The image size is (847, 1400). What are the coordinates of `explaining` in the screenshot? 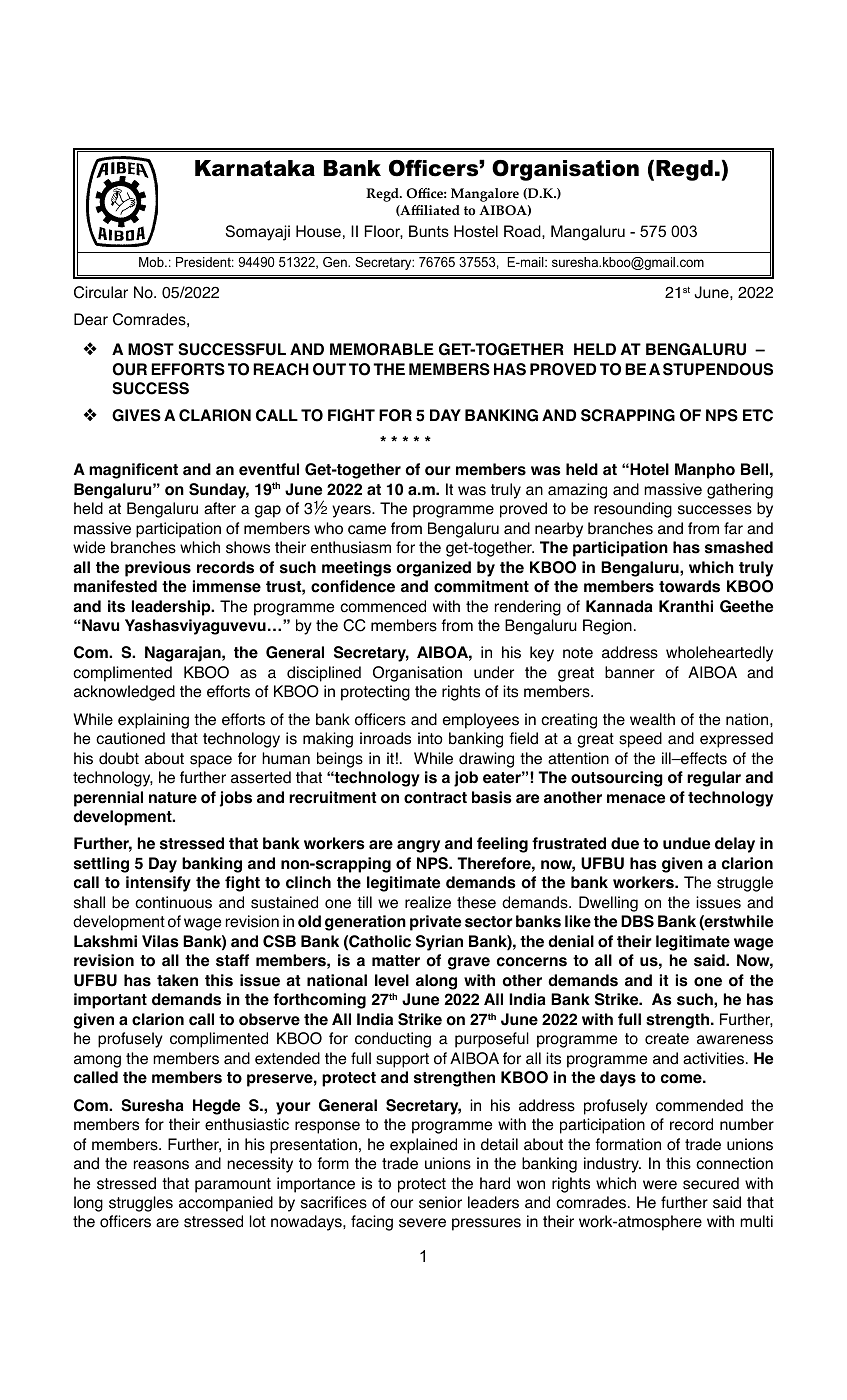 It's located at (153, 721).
